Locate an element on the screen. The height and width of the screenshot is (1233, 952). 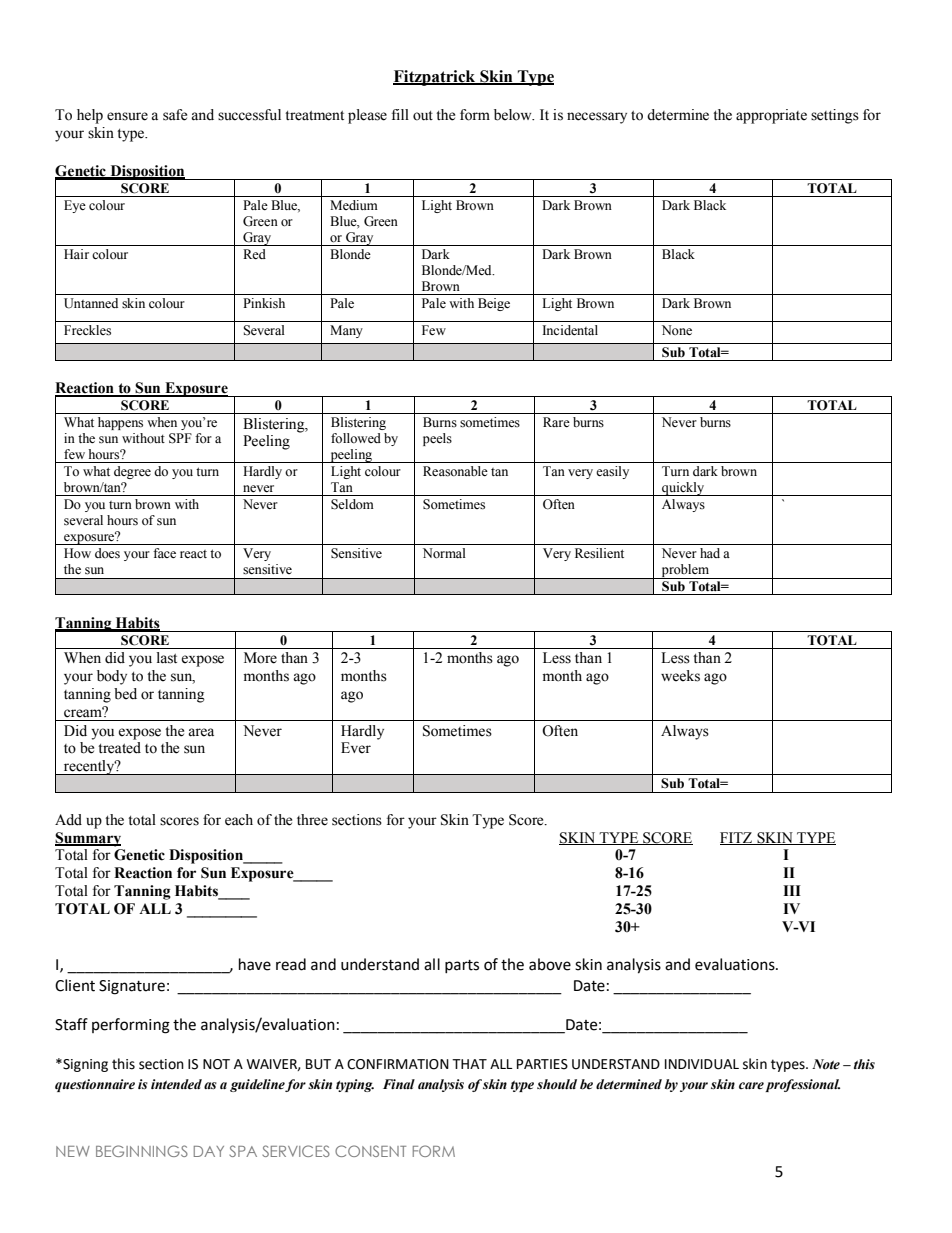
three is located at coordinates (312, 820).
